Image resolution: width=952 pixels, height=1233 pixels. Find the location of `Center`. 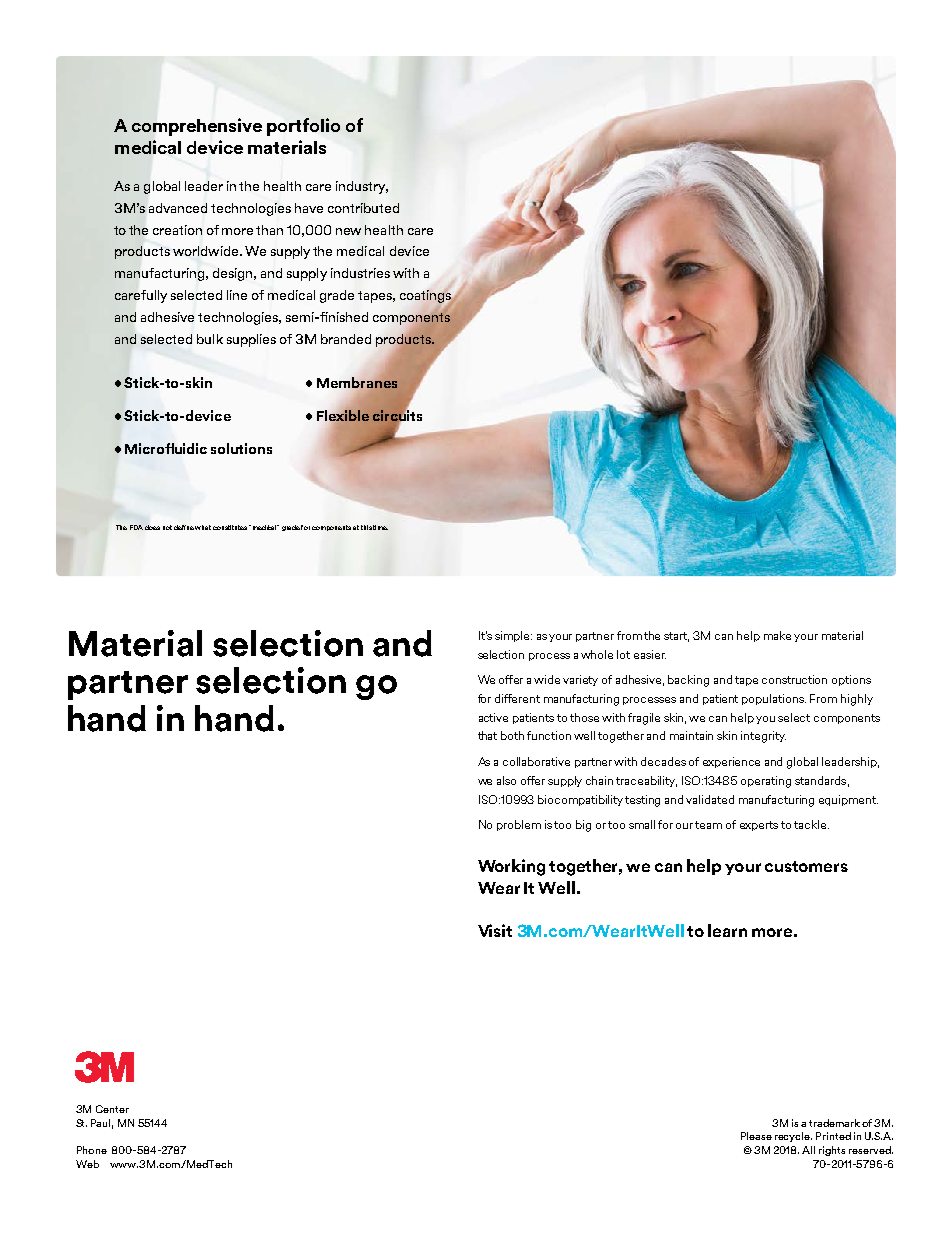

Center is located at coordinates (112, 1109).
